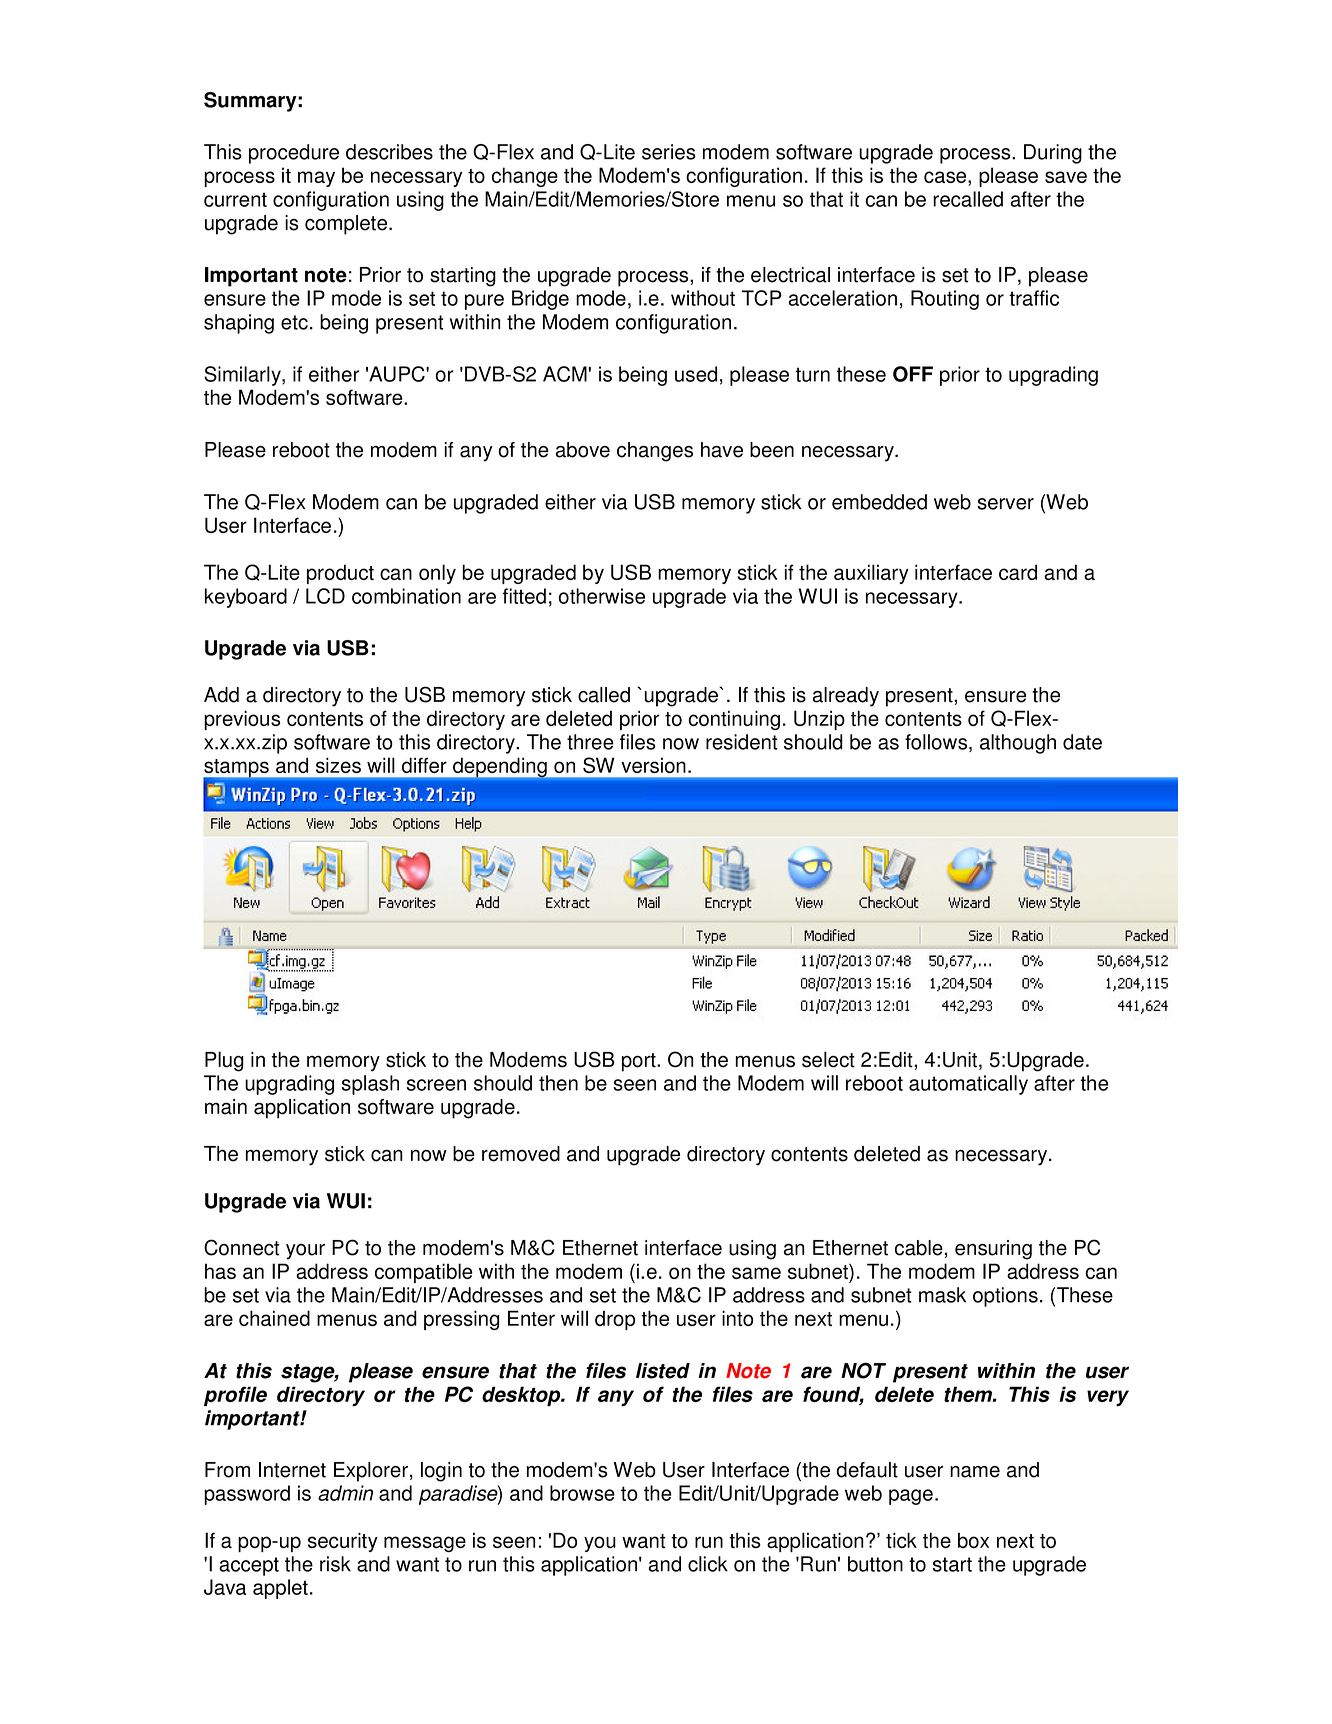  What do you see at coordinates (558, 1083) in the screenshot?
I see `then` at bounding box center [558, 1083].
